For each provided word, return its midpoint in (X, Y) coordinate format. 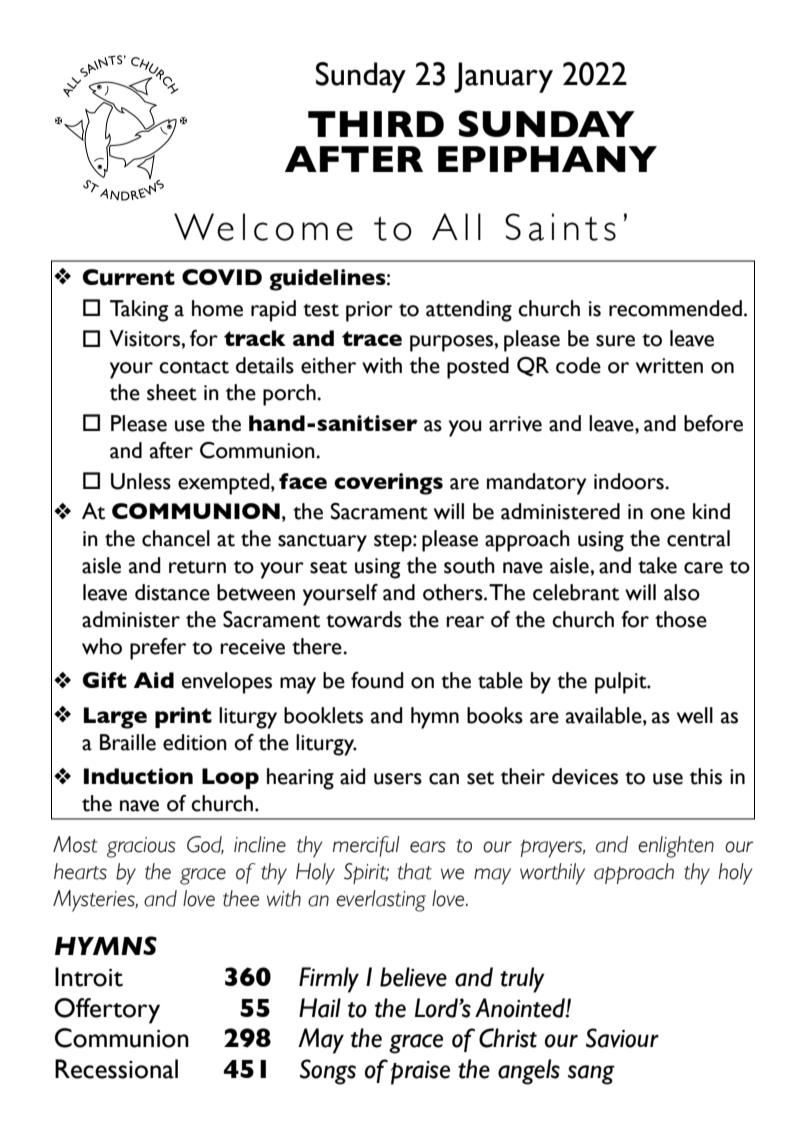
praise (420, 1073)
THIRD (376, 124)
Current (129, 277)
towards (364, 619)
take (657, 565)
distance (172, 592)
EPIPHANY (547, 159)
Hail (320, 1008)
